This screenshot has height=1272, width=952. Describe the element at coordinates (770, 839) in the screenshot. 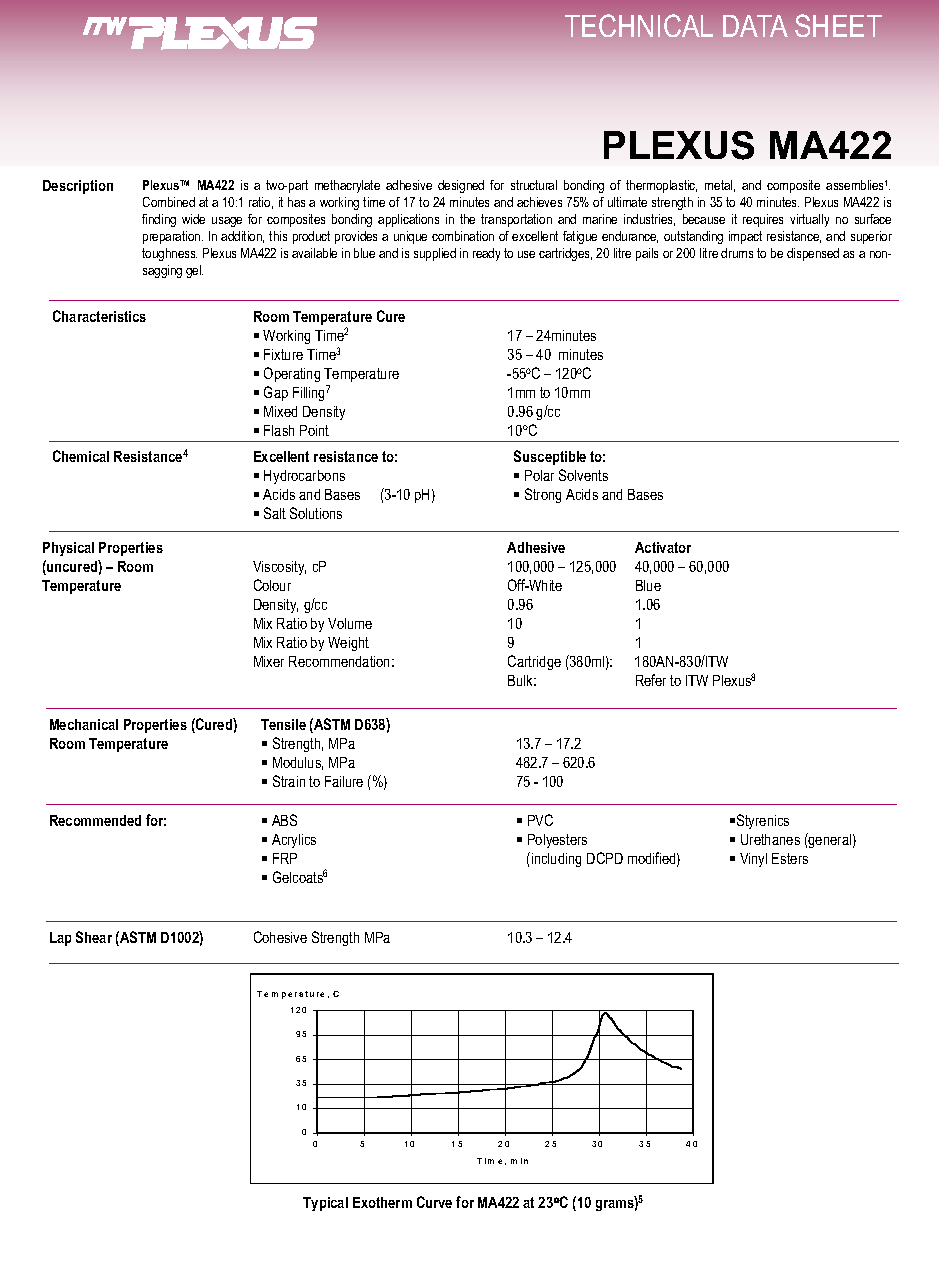

I see `Urethanes` at that location.
